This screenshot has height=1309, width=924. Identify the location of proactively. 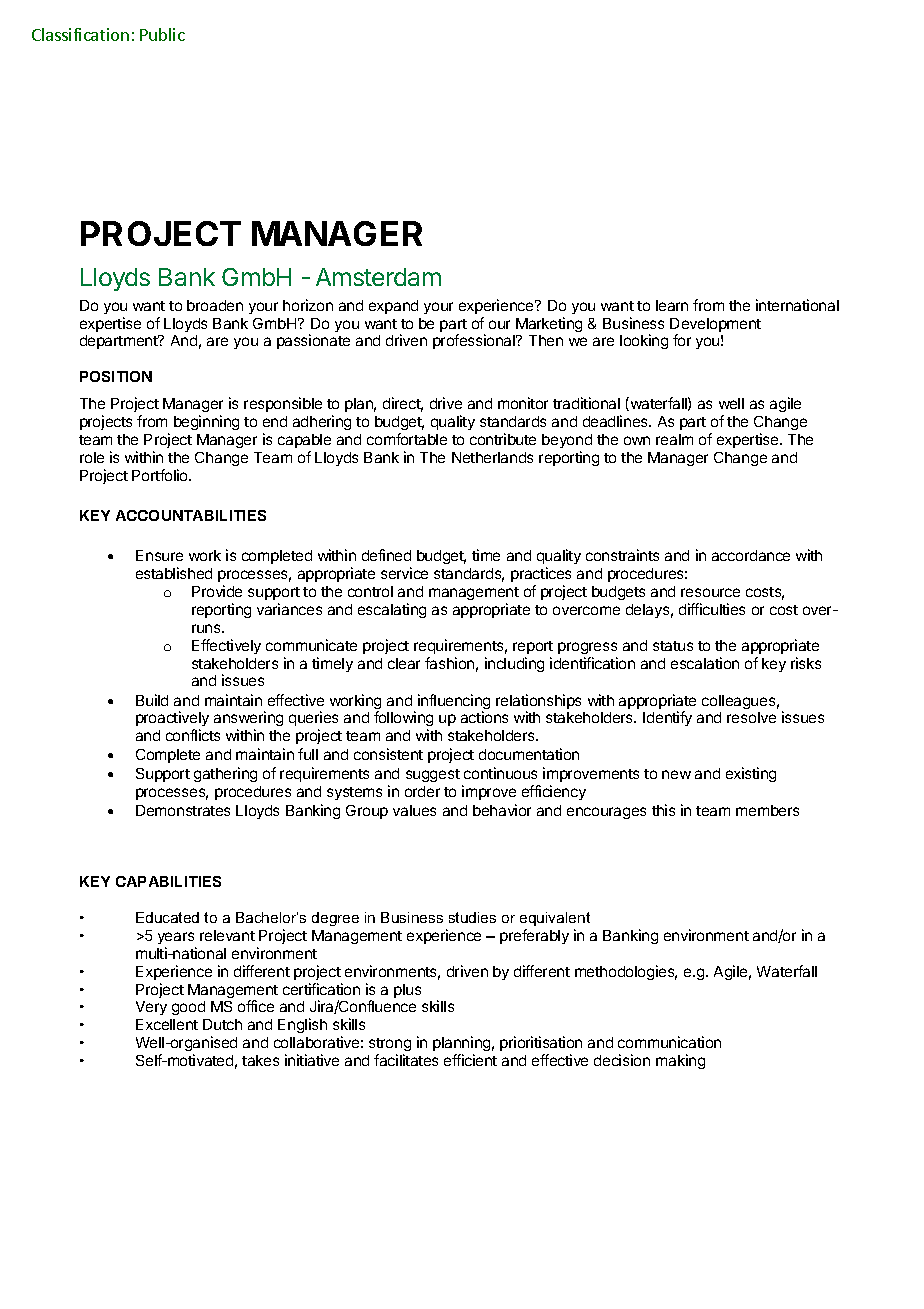
(172, 718).
